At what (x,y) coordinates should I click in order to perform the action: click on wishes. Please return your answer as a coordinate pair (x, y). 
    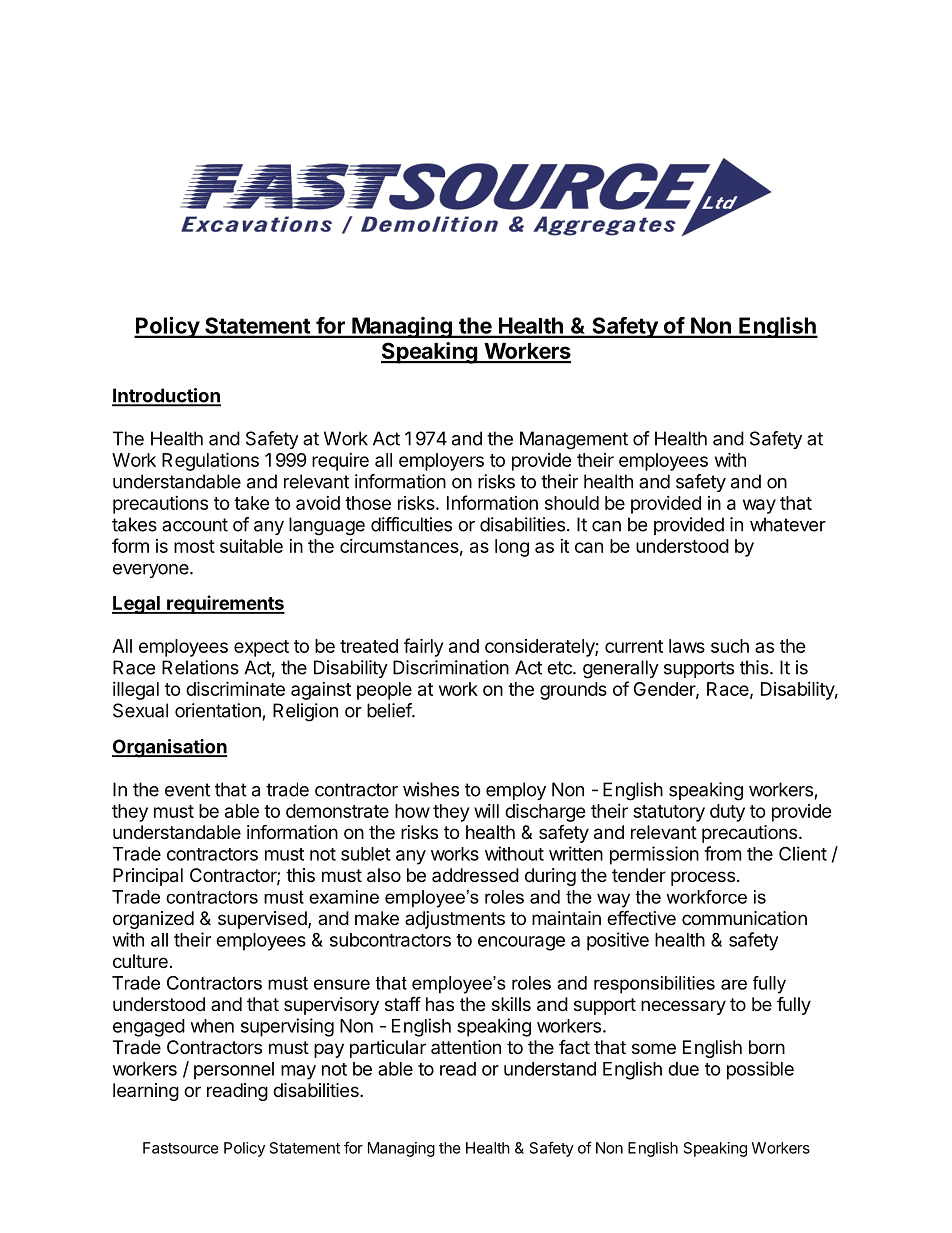
    Looking at the image, I should click on (431, 789).
